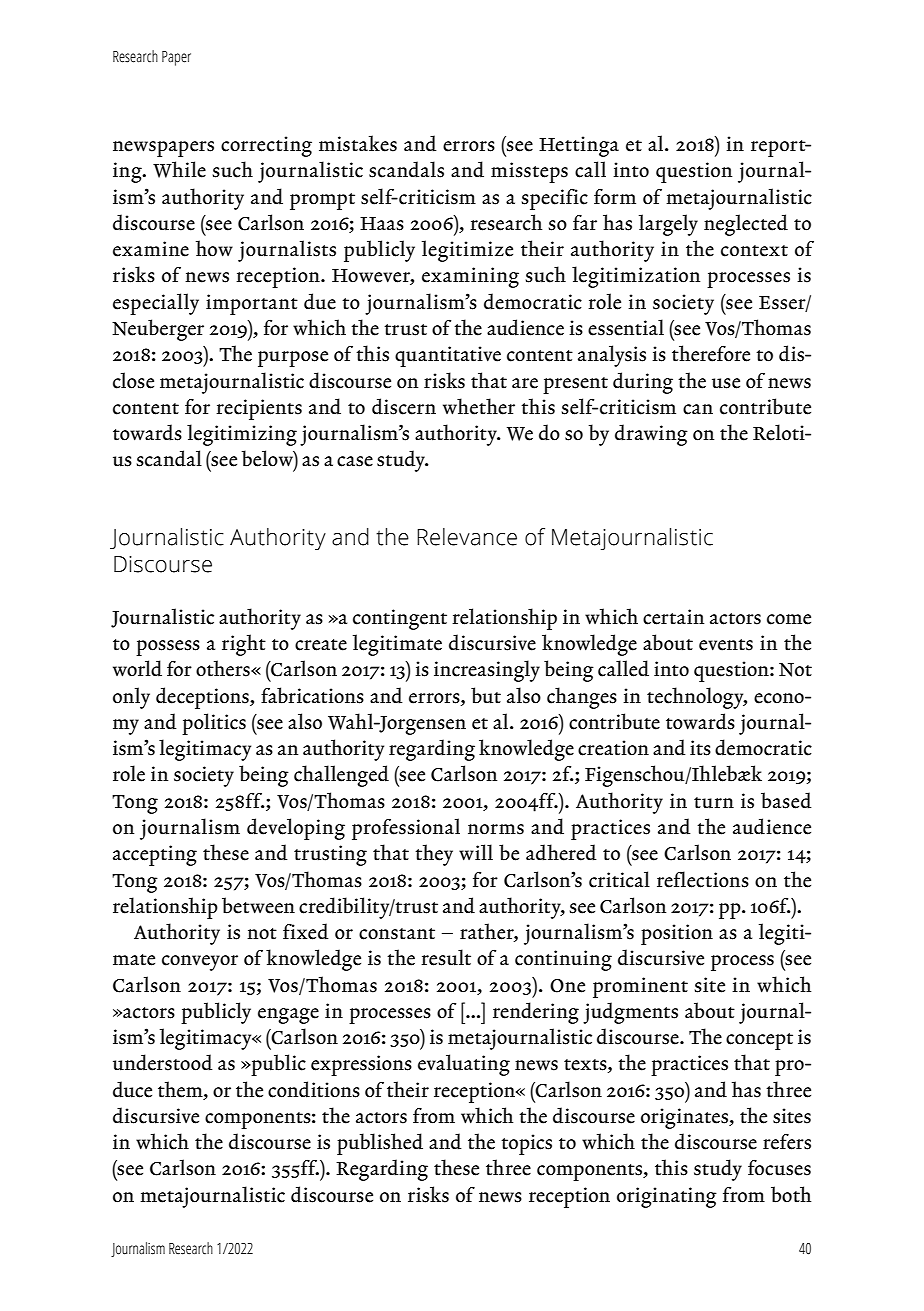 Image resolution: width=924 pixels, height=1311 pixels. What do you see at coordinates (224, 668) in the document?
I see `others` at bounding box center [224, 668].
